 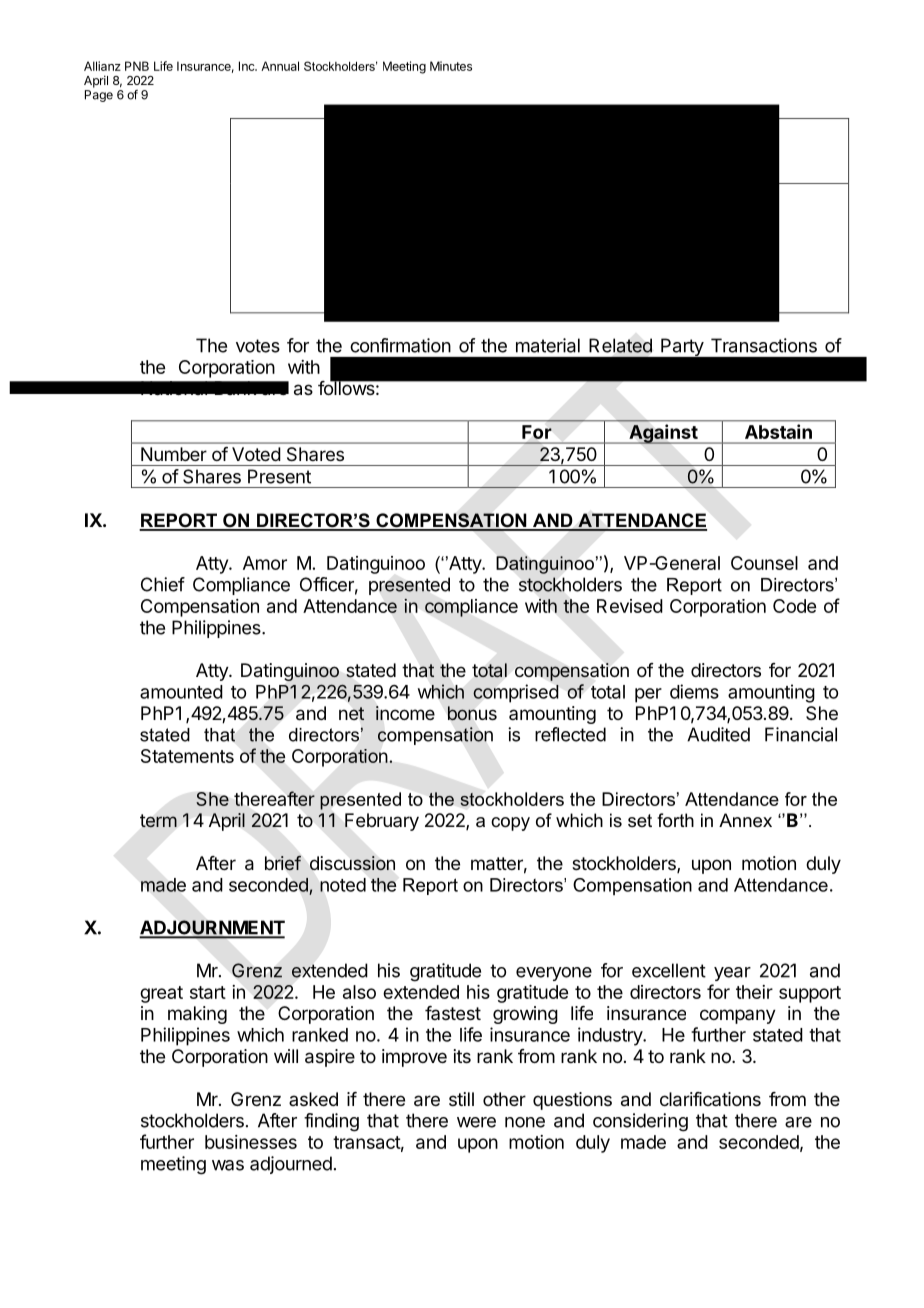 What do you see at coordinates (451, 66) in the screenshot?
I see `Minutes` at bounding box center [451, 66].
